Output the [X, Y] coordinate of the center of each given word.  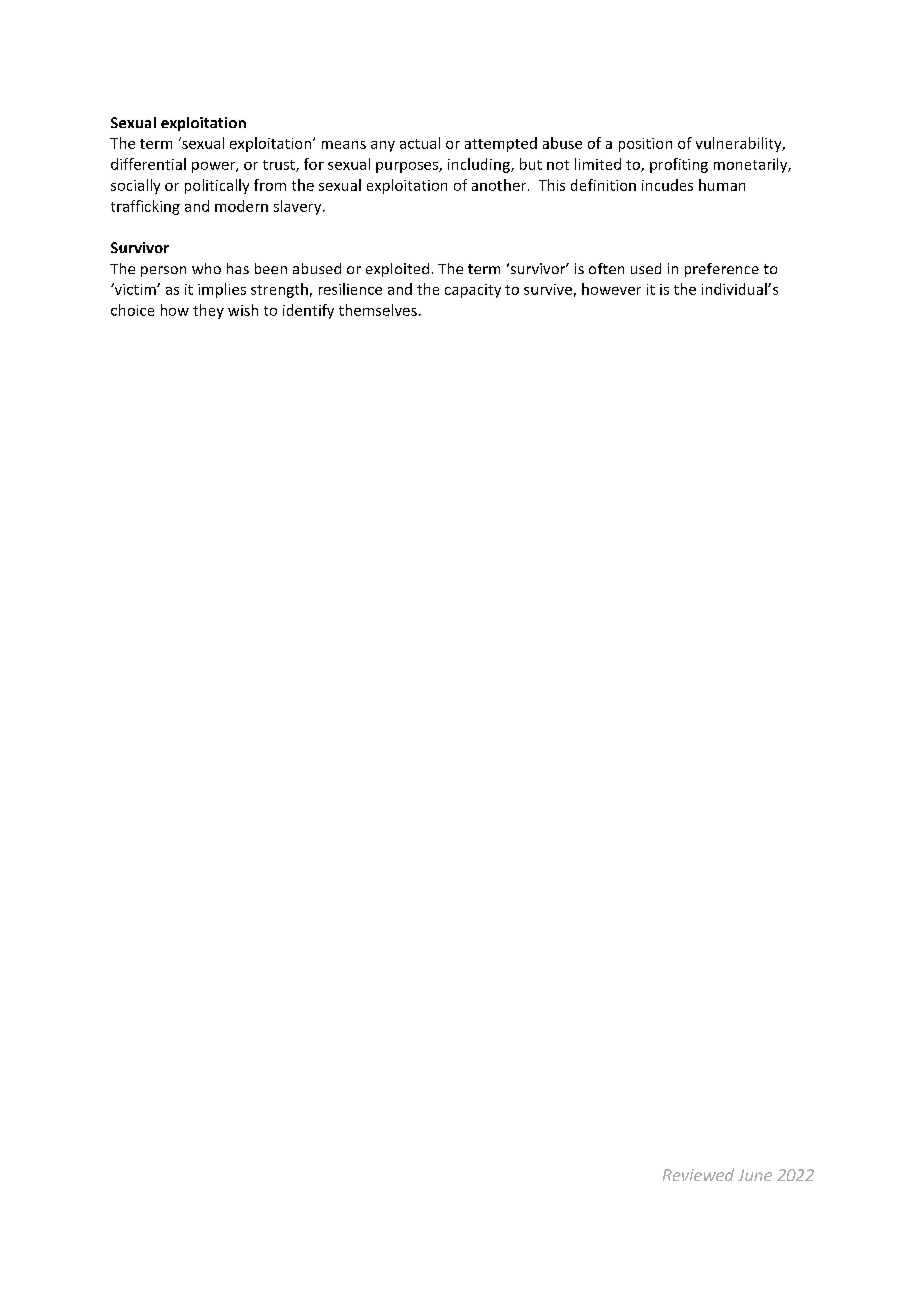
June [755, 1175]
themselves [378, 310]
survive [548, 289]
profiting [679, 165]
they [208, 311]
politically [217, 186]
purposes [408, 167]
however [611, 289]
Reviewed [698, 1174]
